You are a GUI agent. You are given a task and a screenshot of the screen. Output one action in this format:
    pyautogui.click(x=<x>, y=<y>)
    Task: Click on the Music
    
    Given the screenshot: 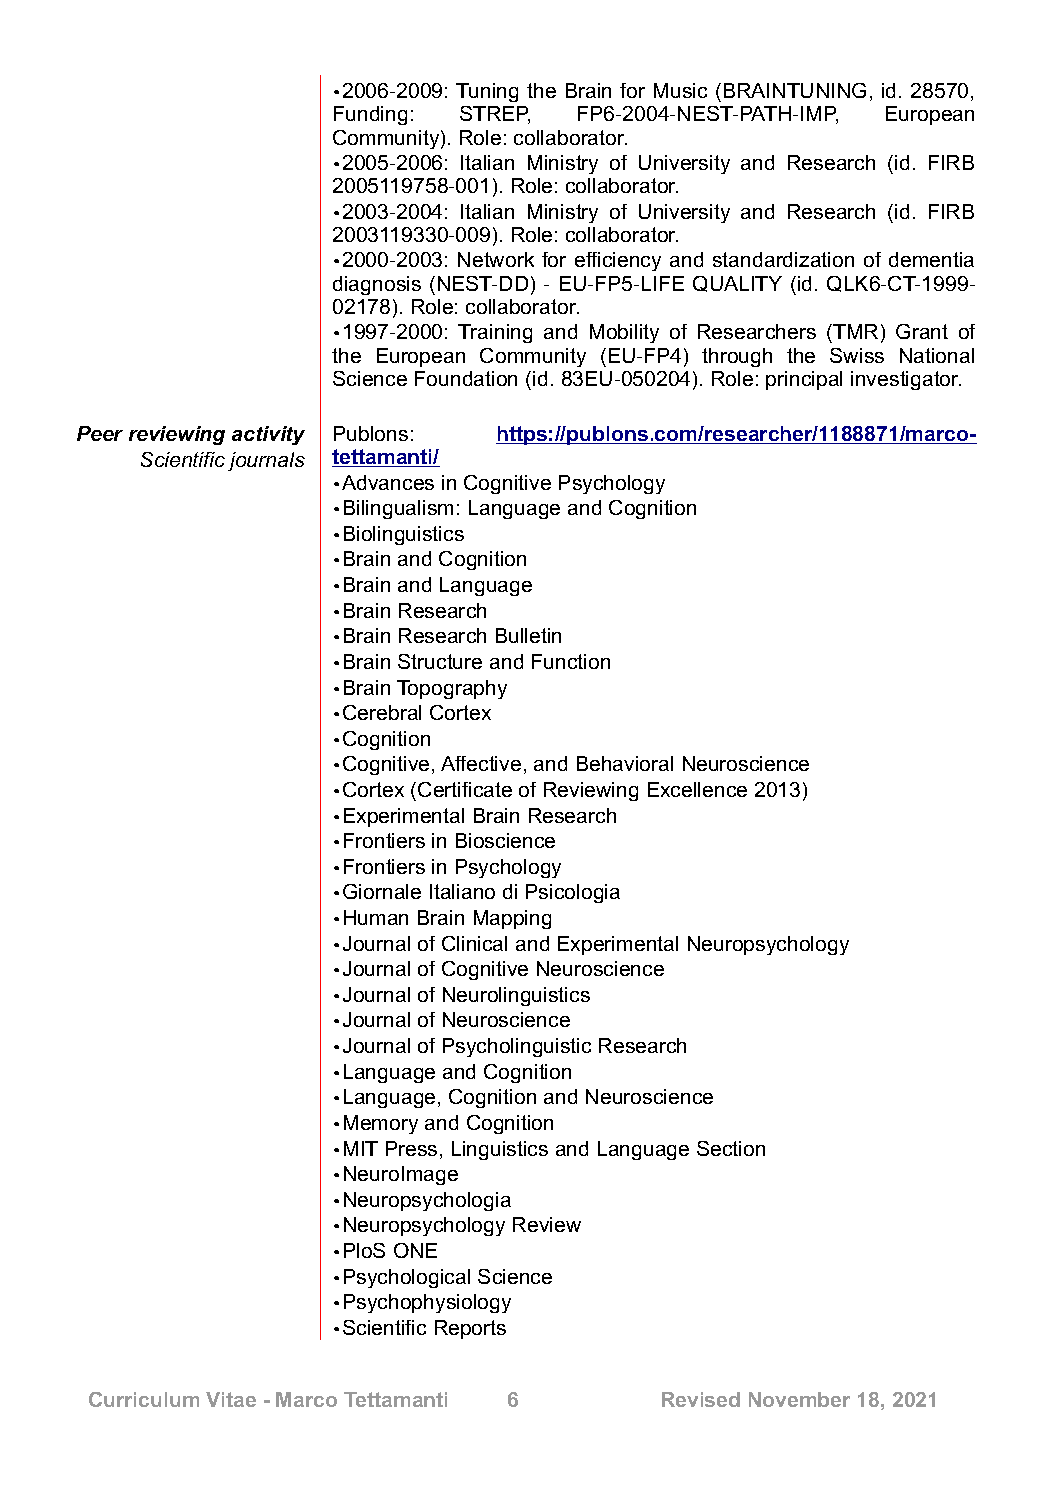 What is the action you would take?
    pyautogui.click(x=680, y=90)
